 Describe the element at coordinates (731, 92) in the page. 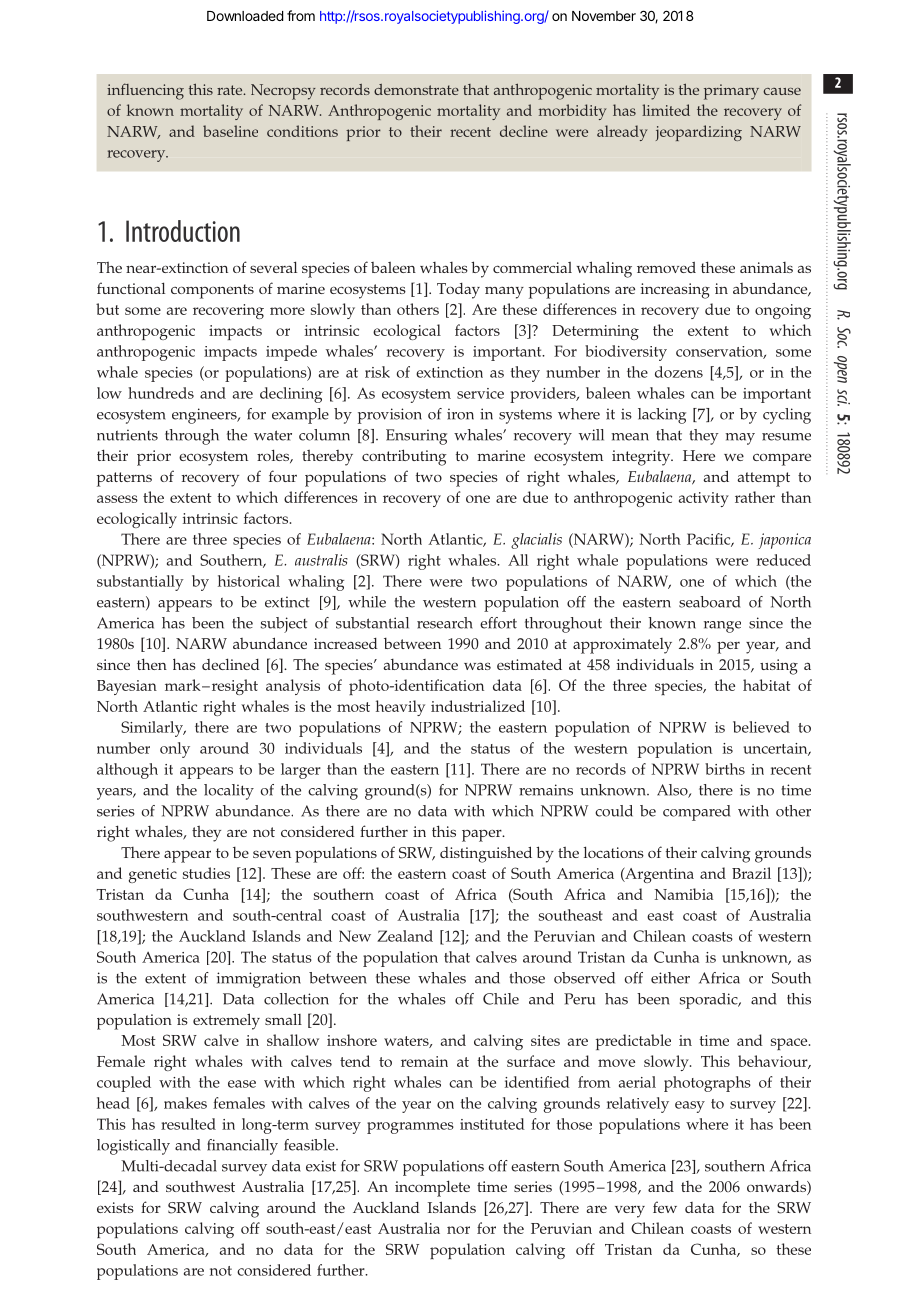

I see `primary` at that location.
